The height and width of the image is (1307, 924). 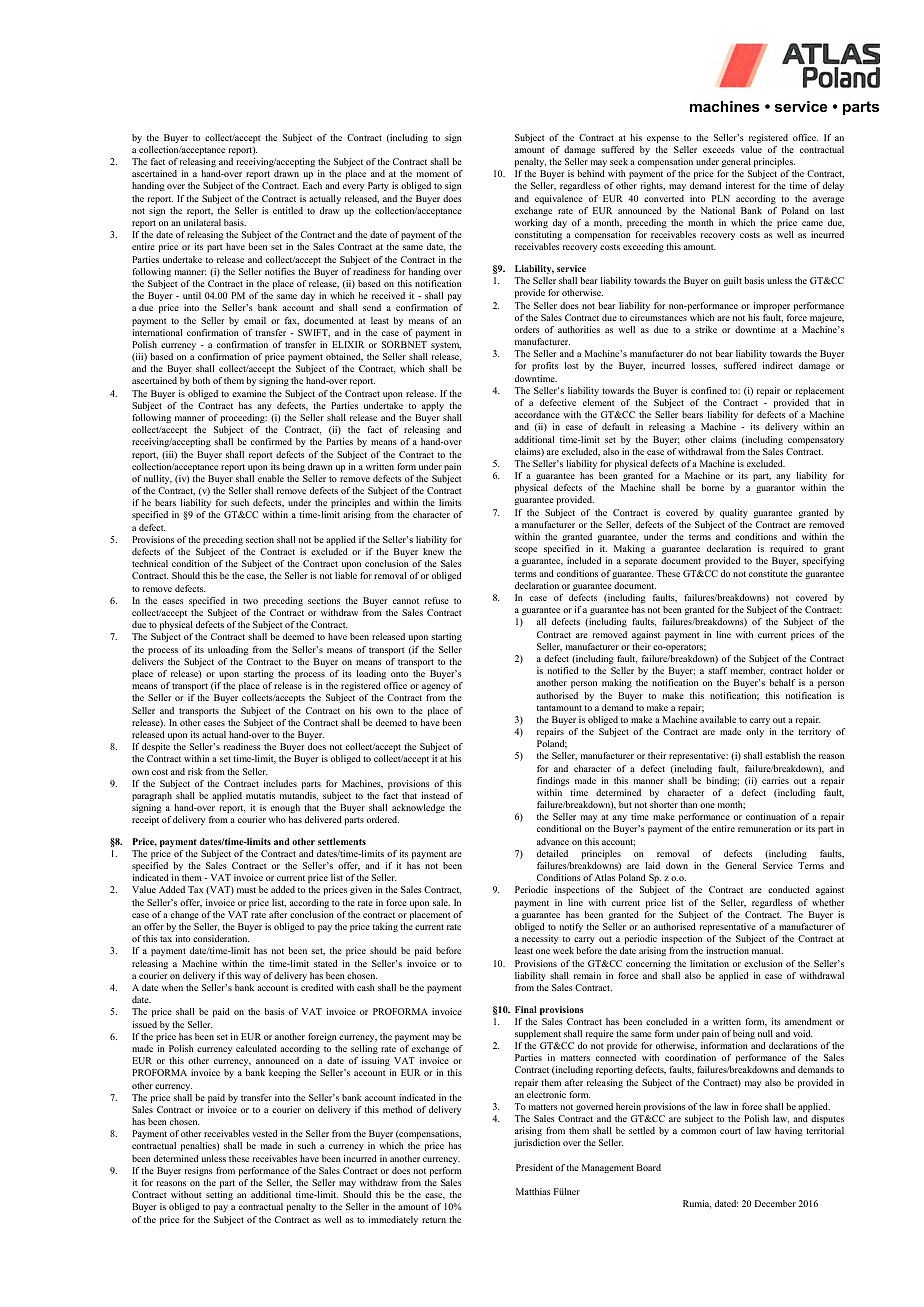 I want to click on scope, so click(x=526, y=550).
